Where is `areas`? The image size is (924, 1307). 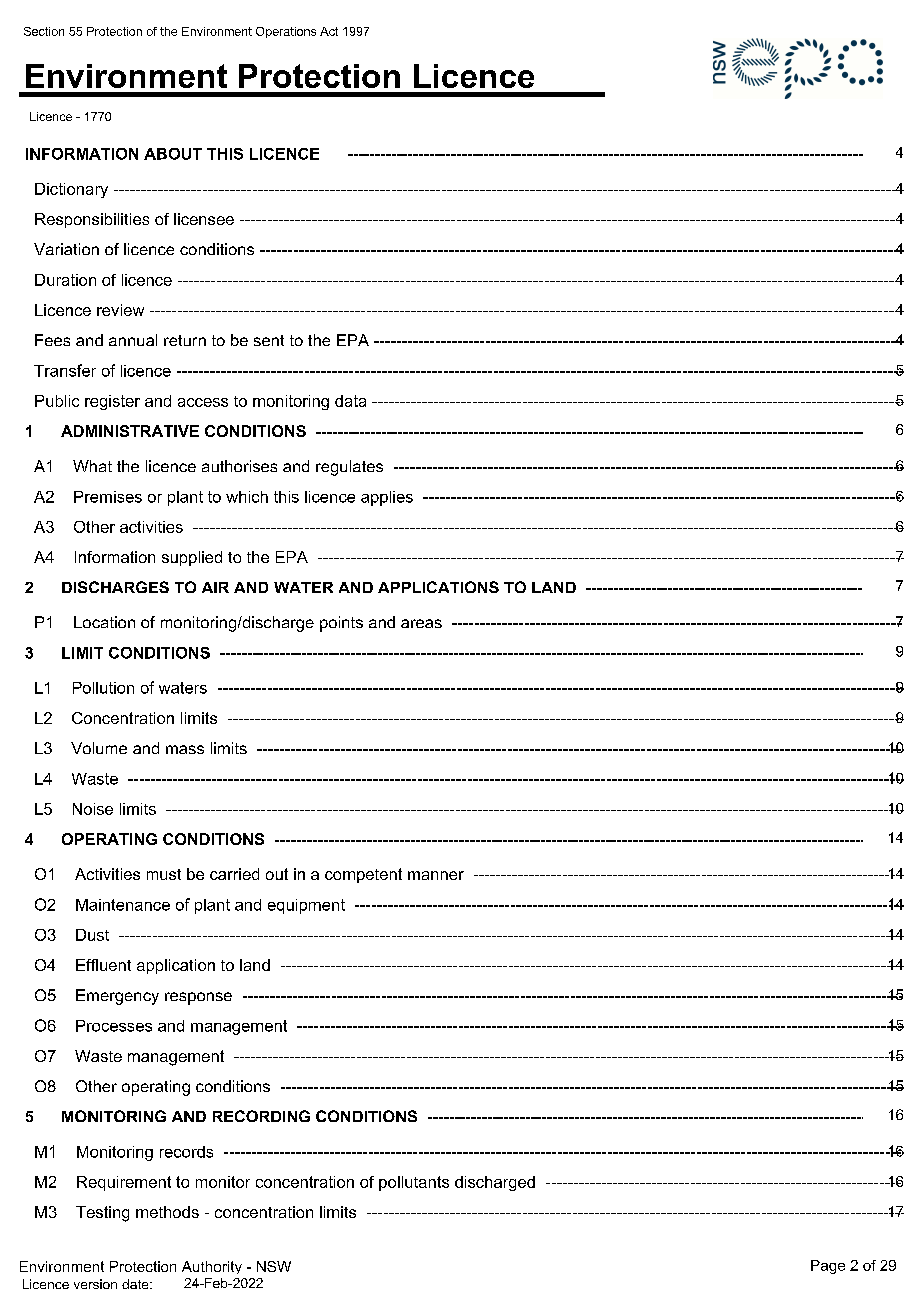 areas is located at coordinates (421, 623).
